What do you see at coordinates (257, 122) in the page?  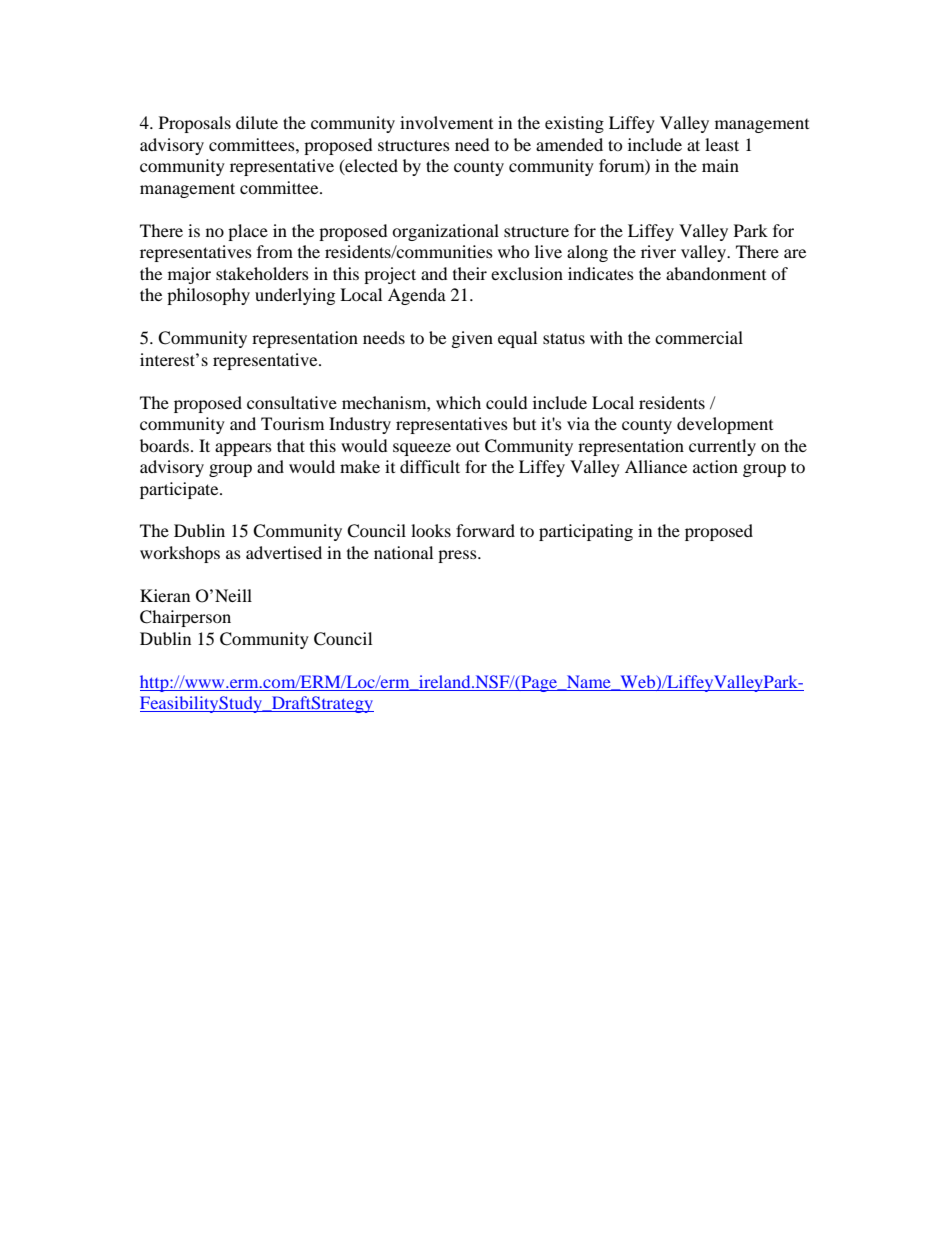 I see `dilute` at bounding box center [257, 122].
